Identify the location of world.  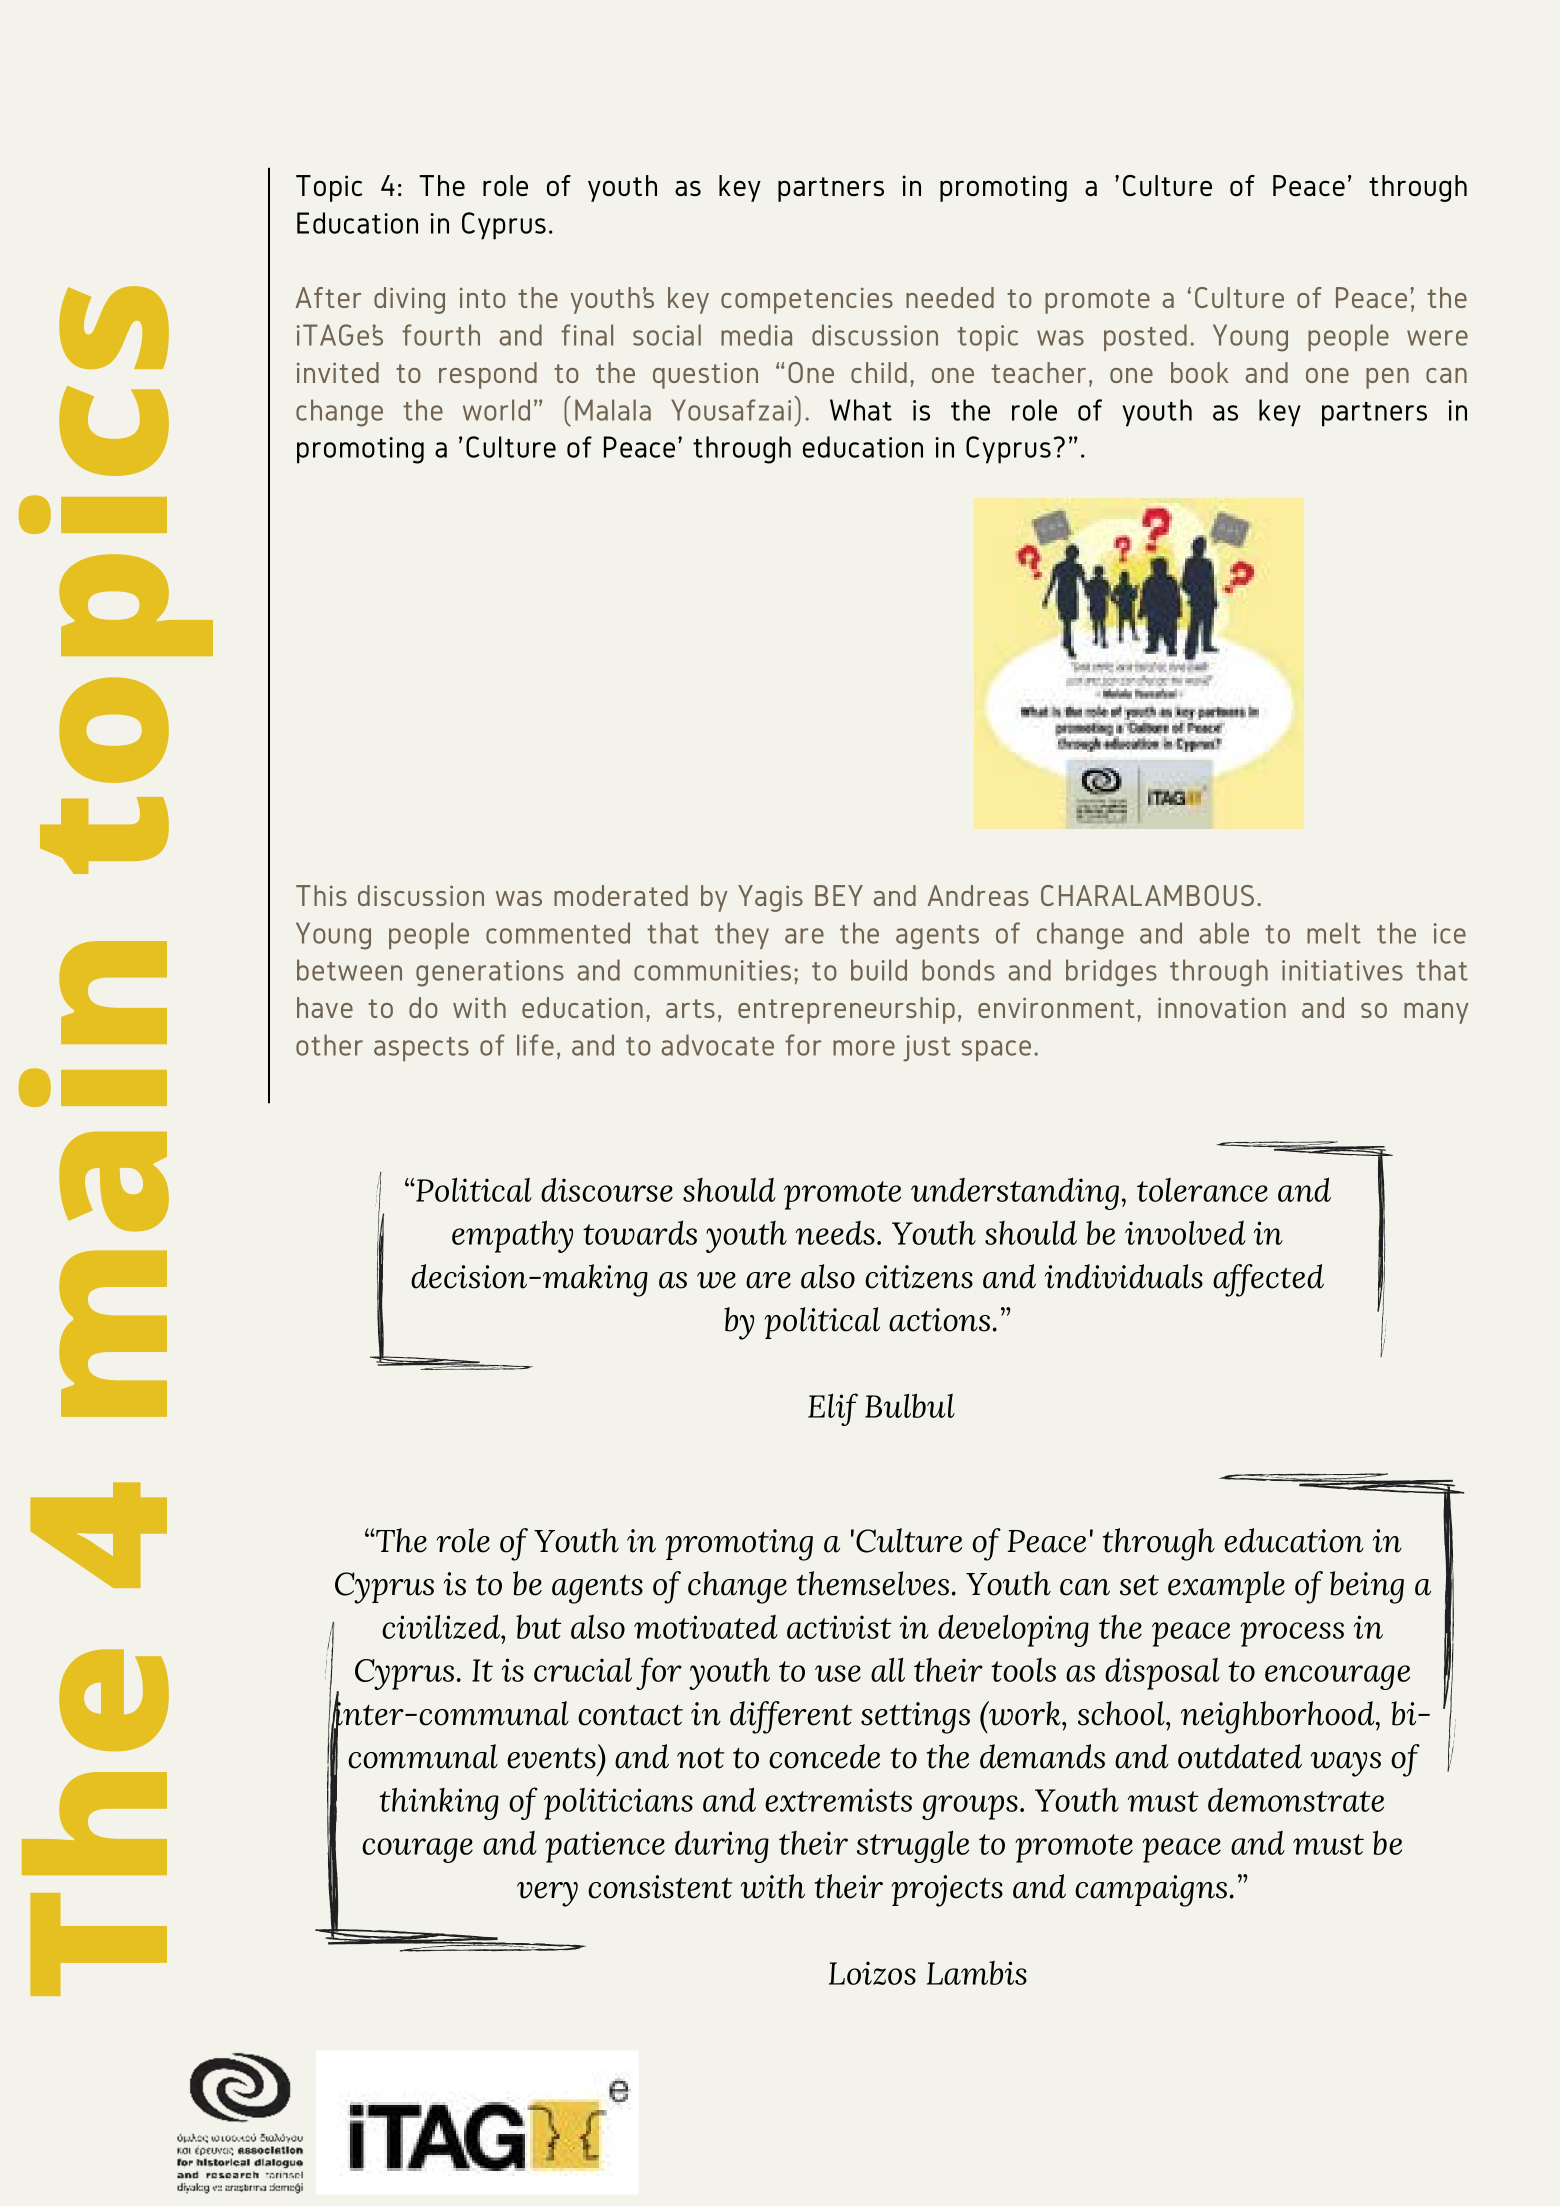
(496, 410).
